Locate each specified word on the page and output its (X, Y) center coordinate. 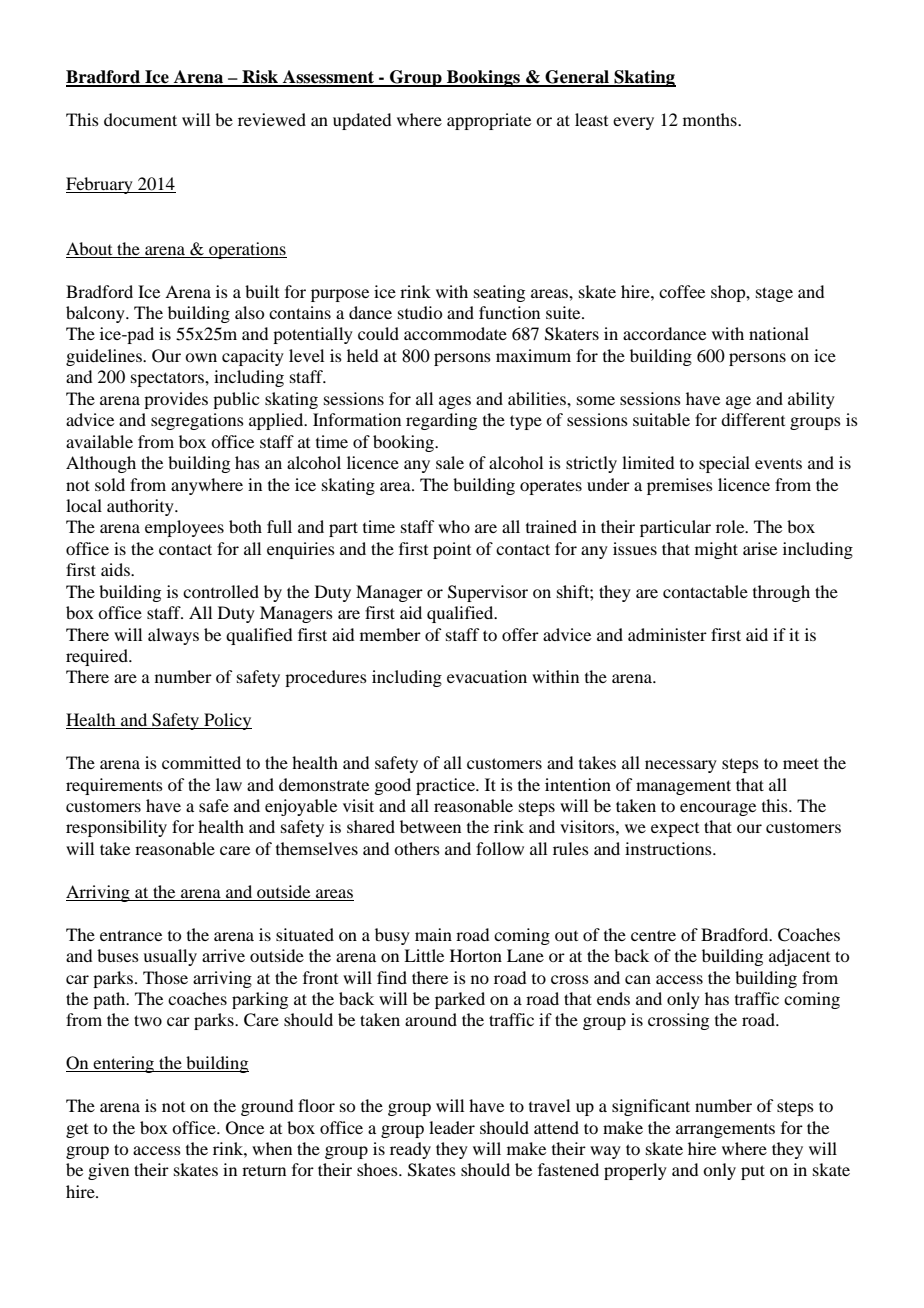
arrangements (725, 1131)
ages (455, 402)
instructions (669, 848)
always (173, 636)
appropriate (489, 121)
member (390, 634)
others (417, 848)
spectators (168, 379)
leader (452, 1127)
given (108, 1171)
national (779, 333)
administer (667, 634)
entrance (131, 935)
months (711, 119)
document (140, 119)
